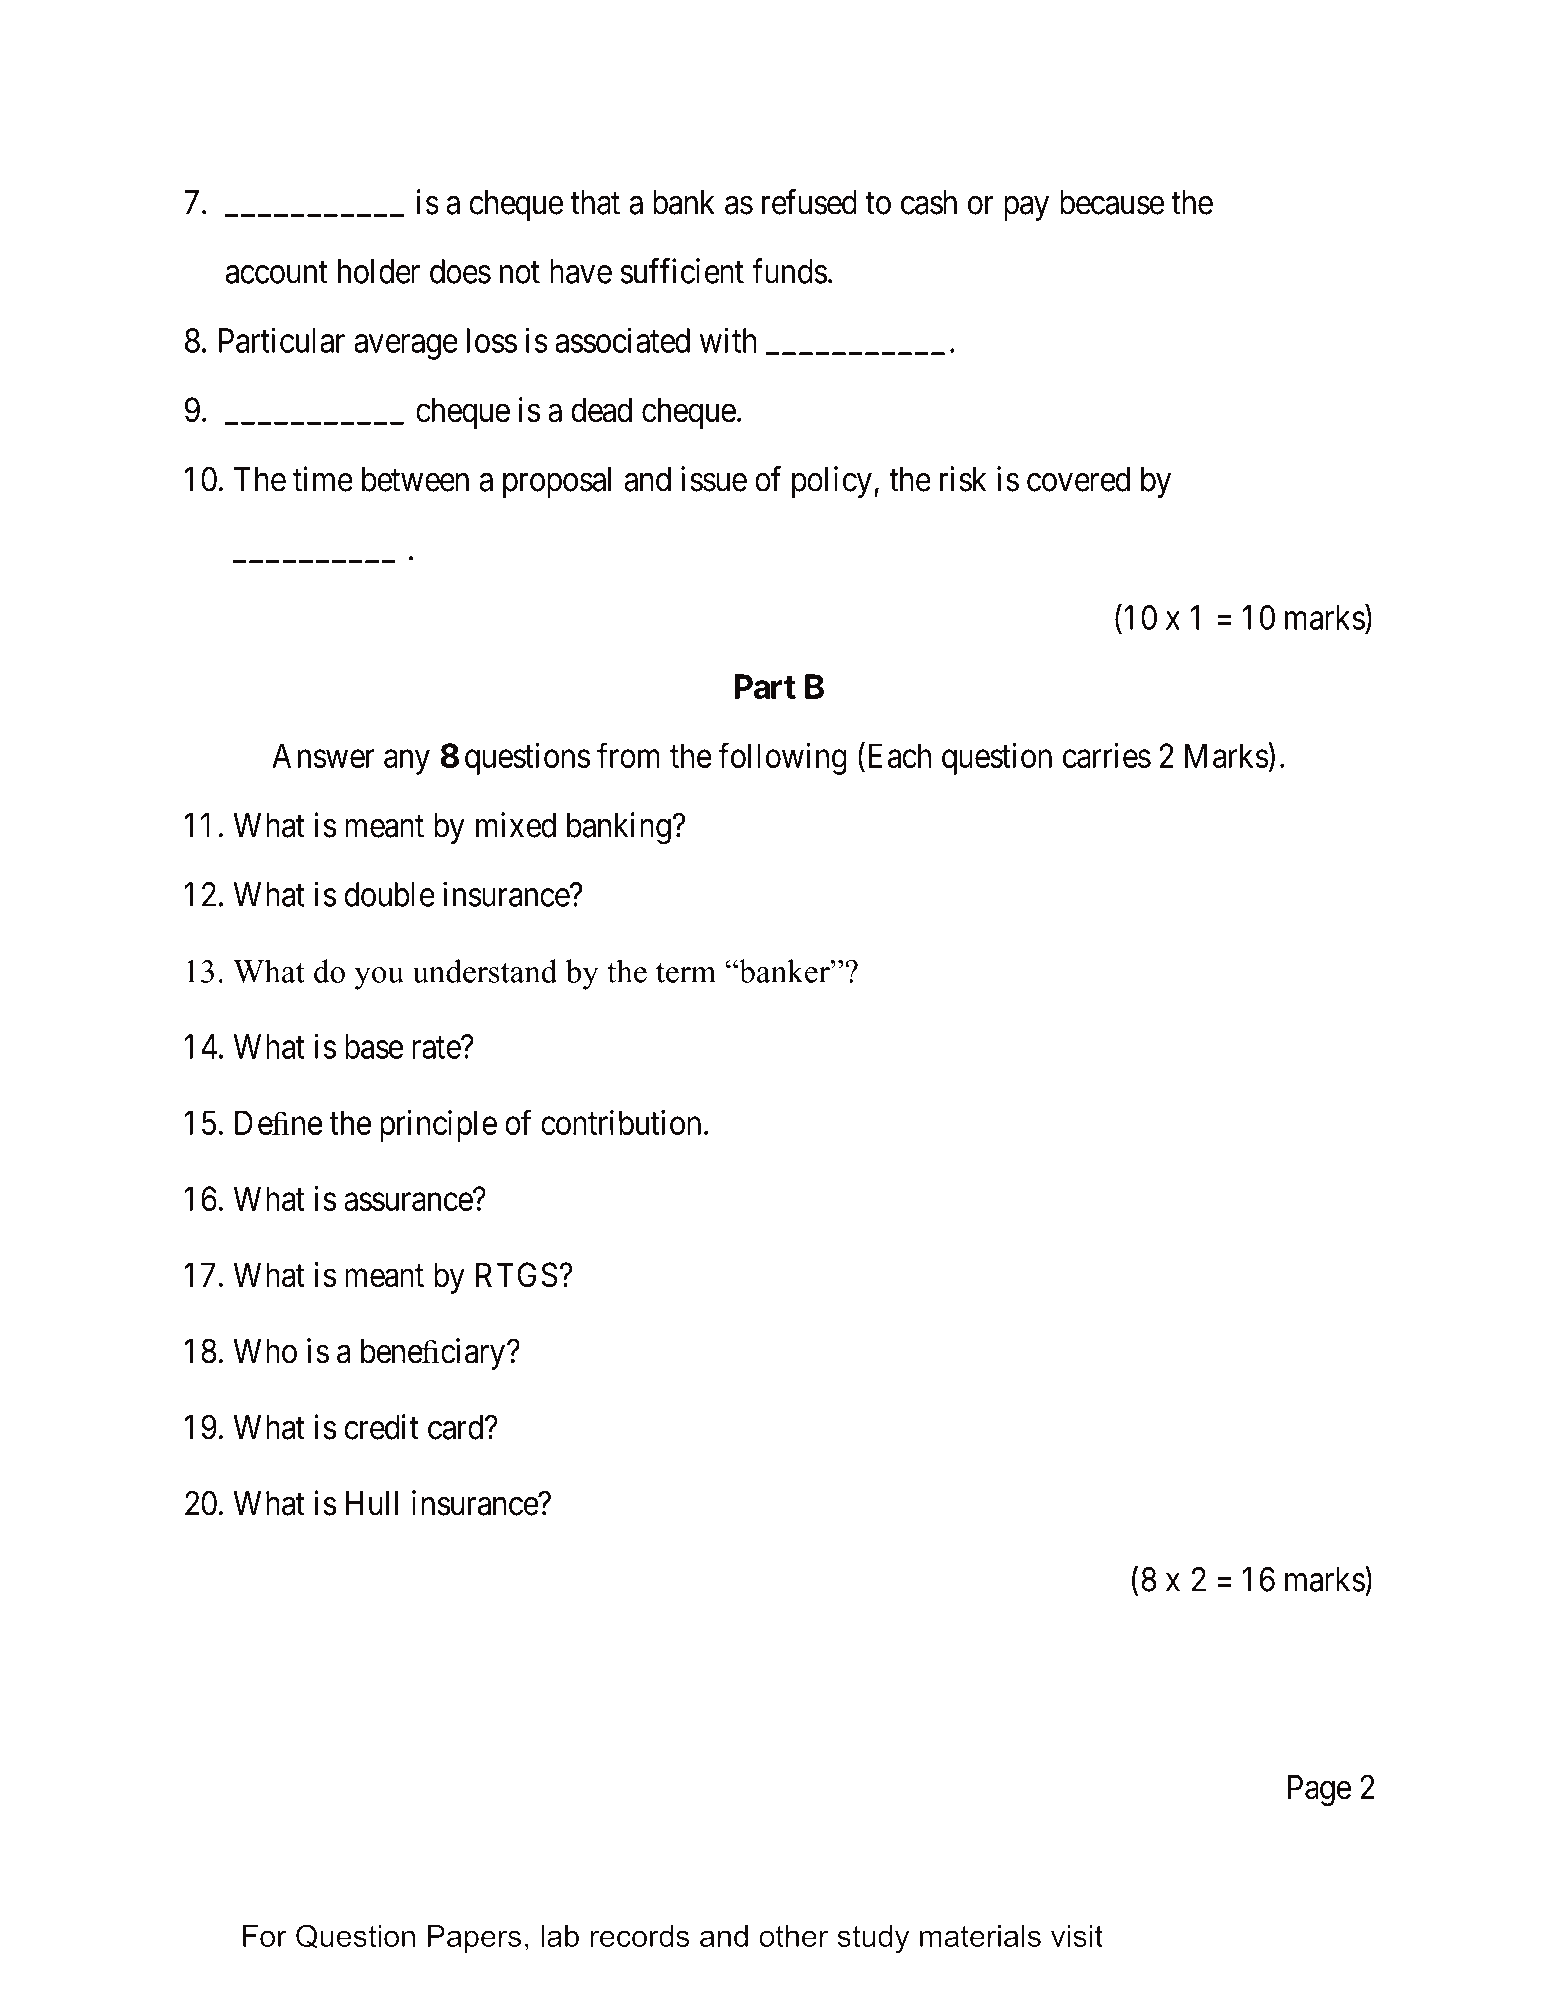 The height and width of the screenshot is (2016, 1558). Describe the element at coordinates (782, 759) in the screenshot. I see `following` at that location.
